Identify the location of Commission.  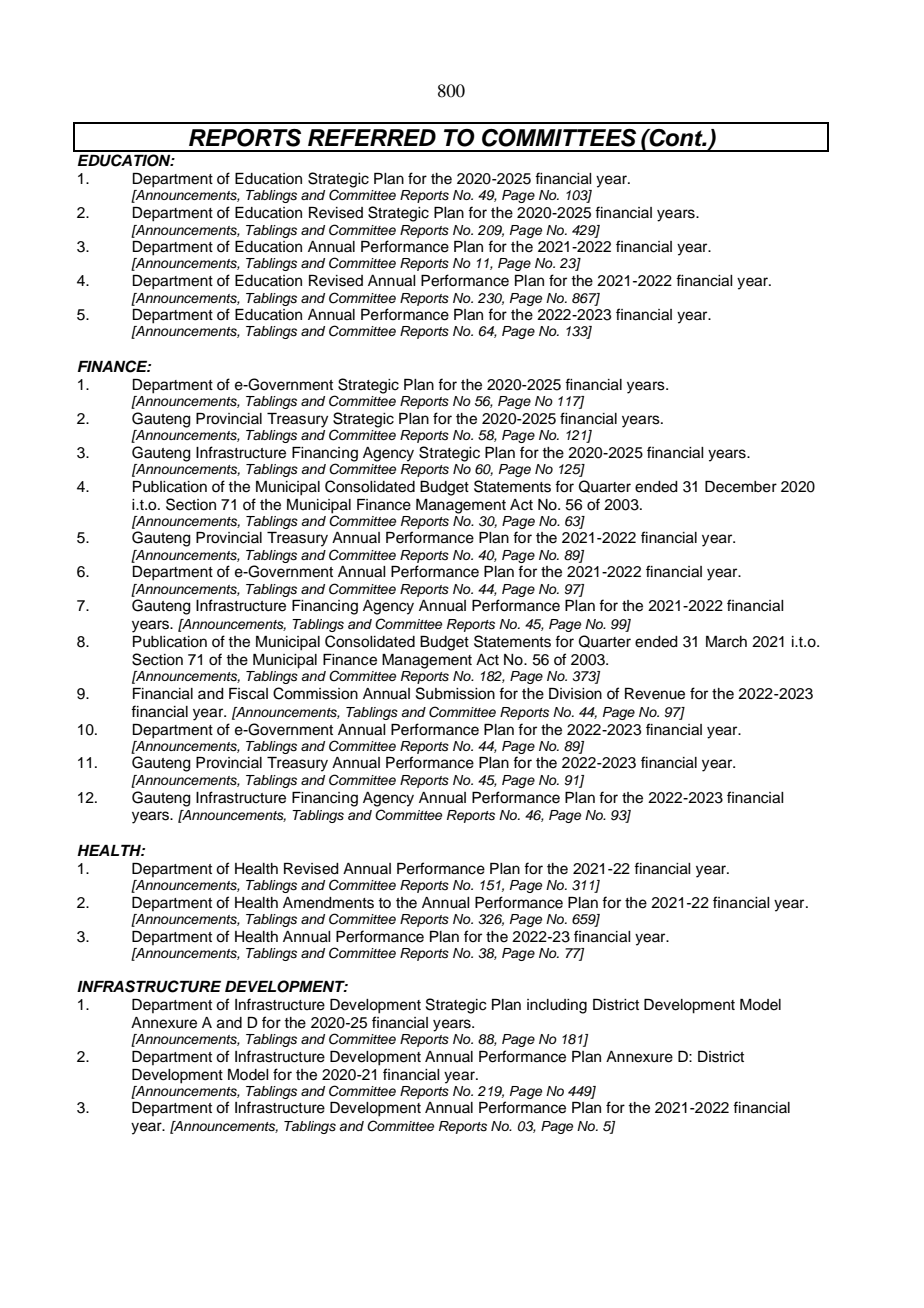
(315, 693).
